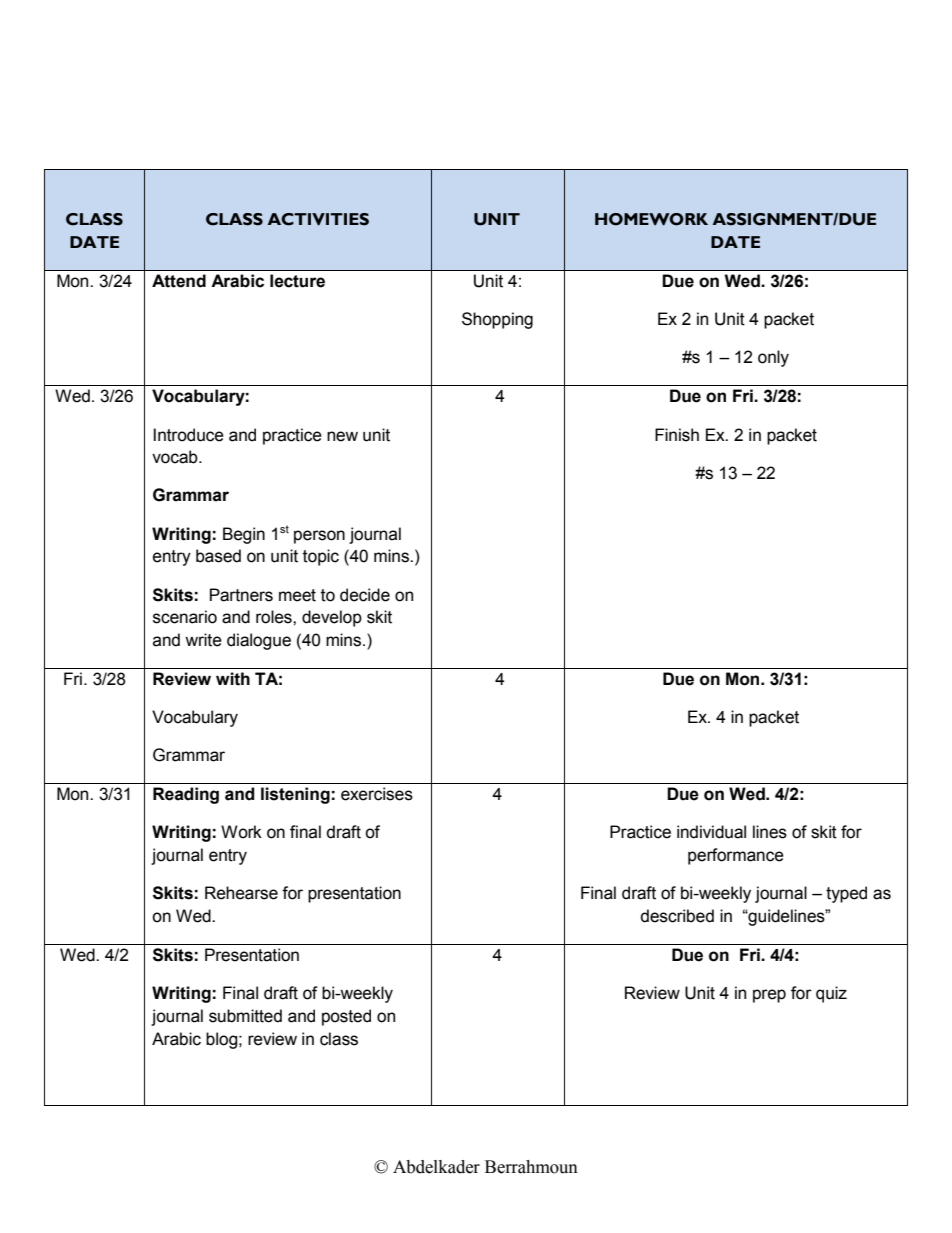  What do you see at coordinates (342, 436) in the screenshot?
I see `new` at bounding box center [342, 436].
